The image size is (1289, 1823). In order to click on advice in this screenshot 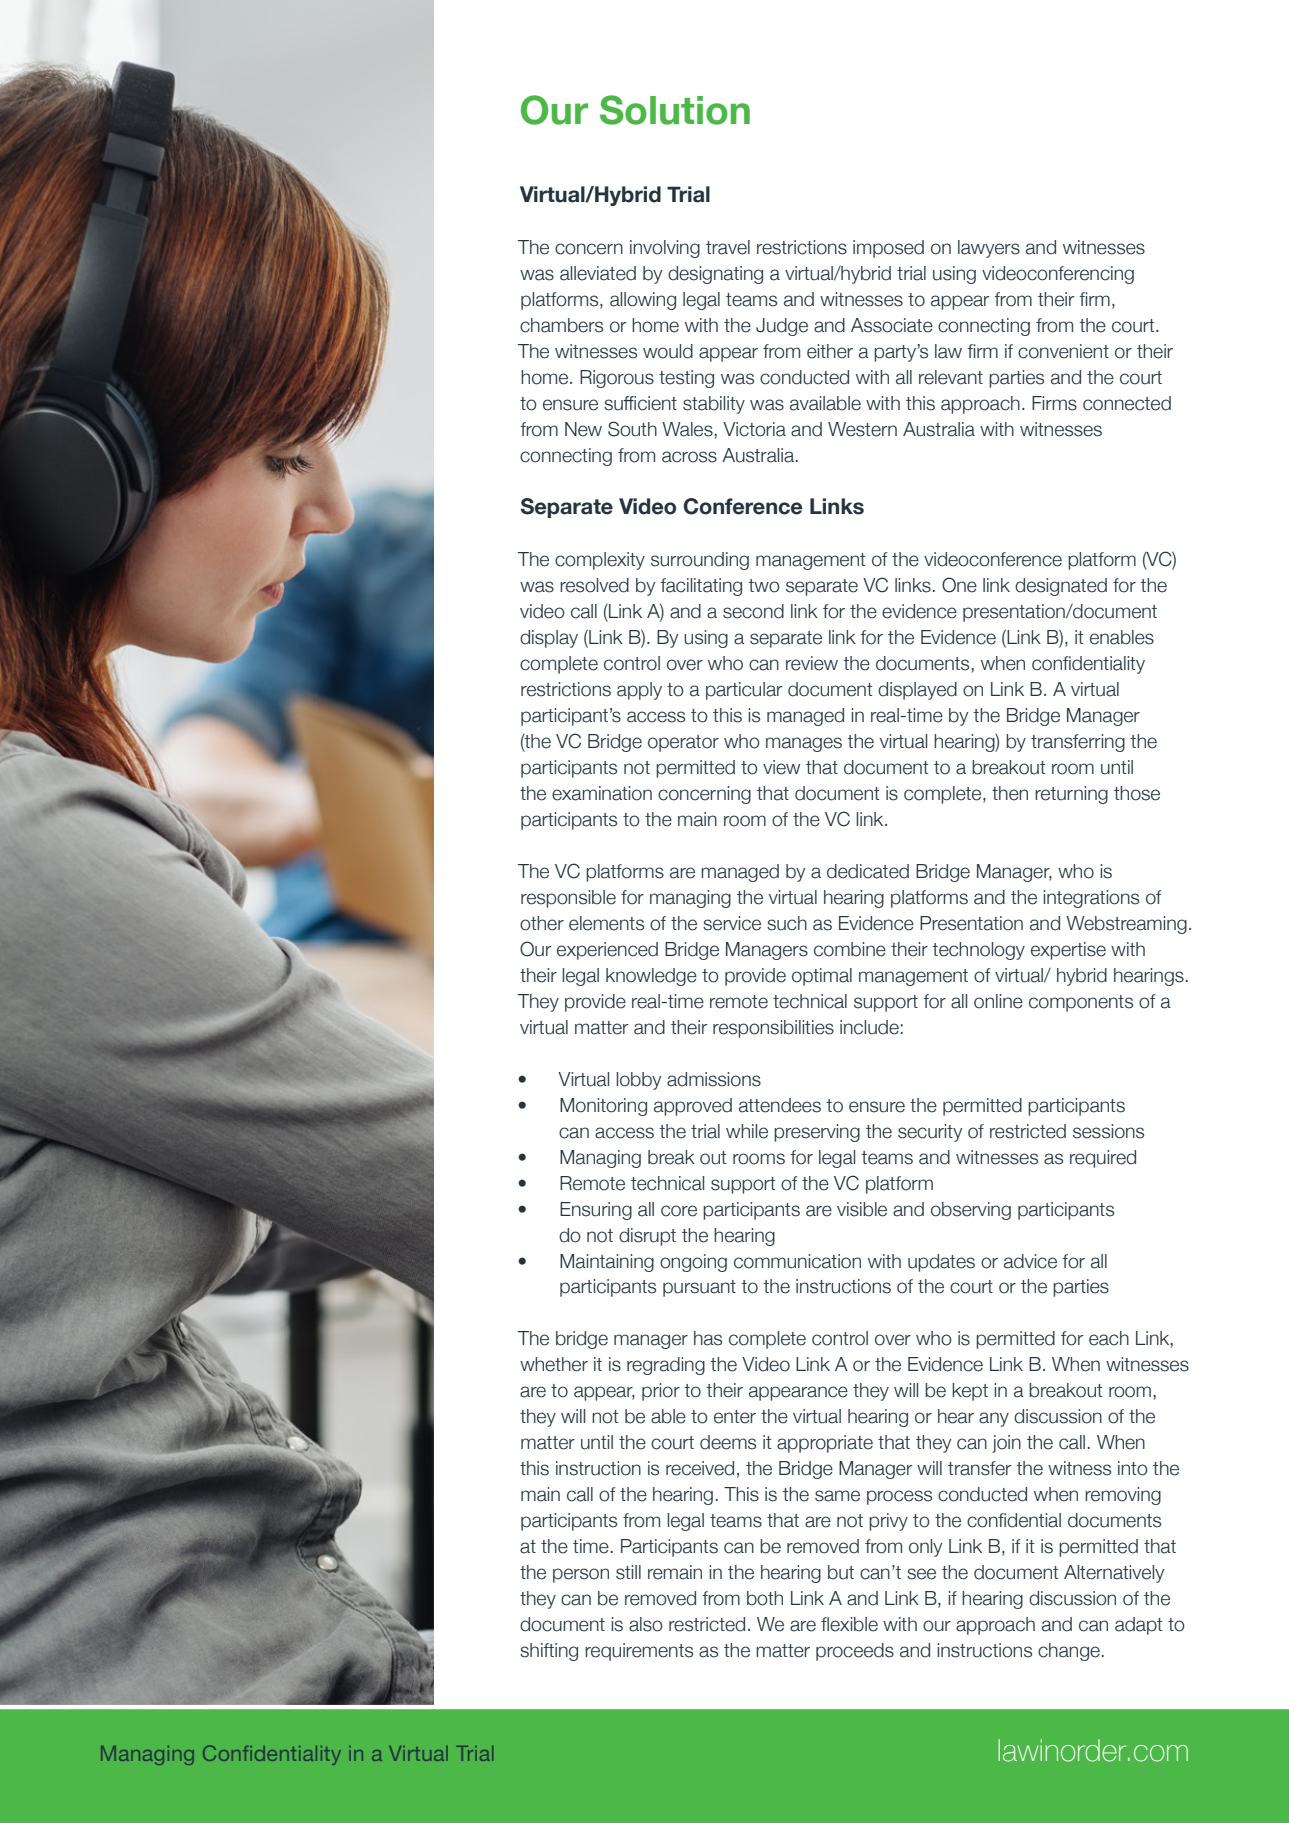, I will do `click(1030, 1261)`.
